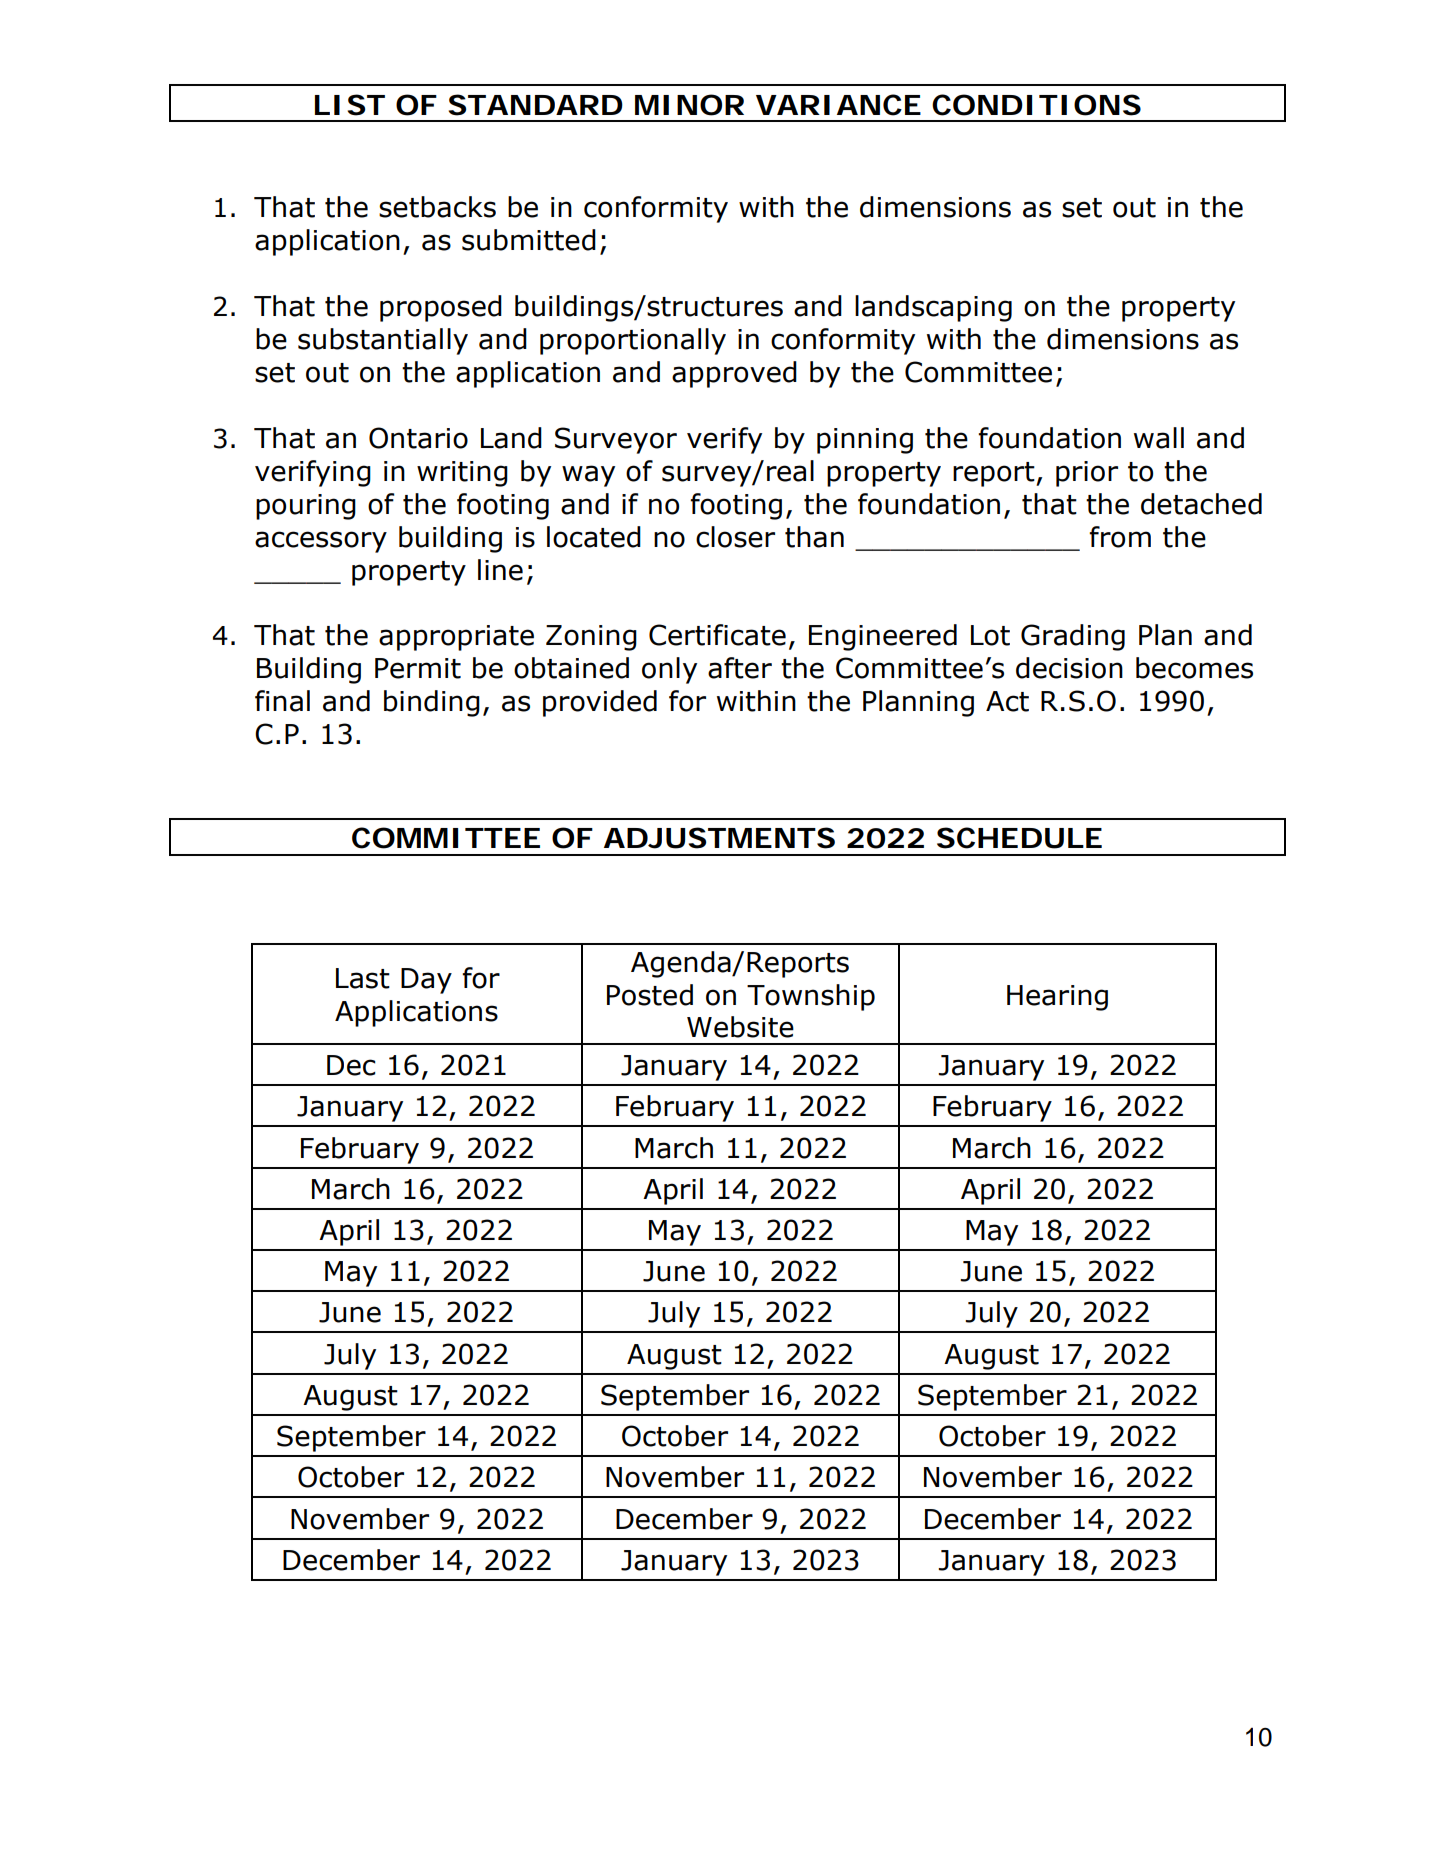 This document has height=1866, width=1442. I want to click on Act, so click(1007, 701).
